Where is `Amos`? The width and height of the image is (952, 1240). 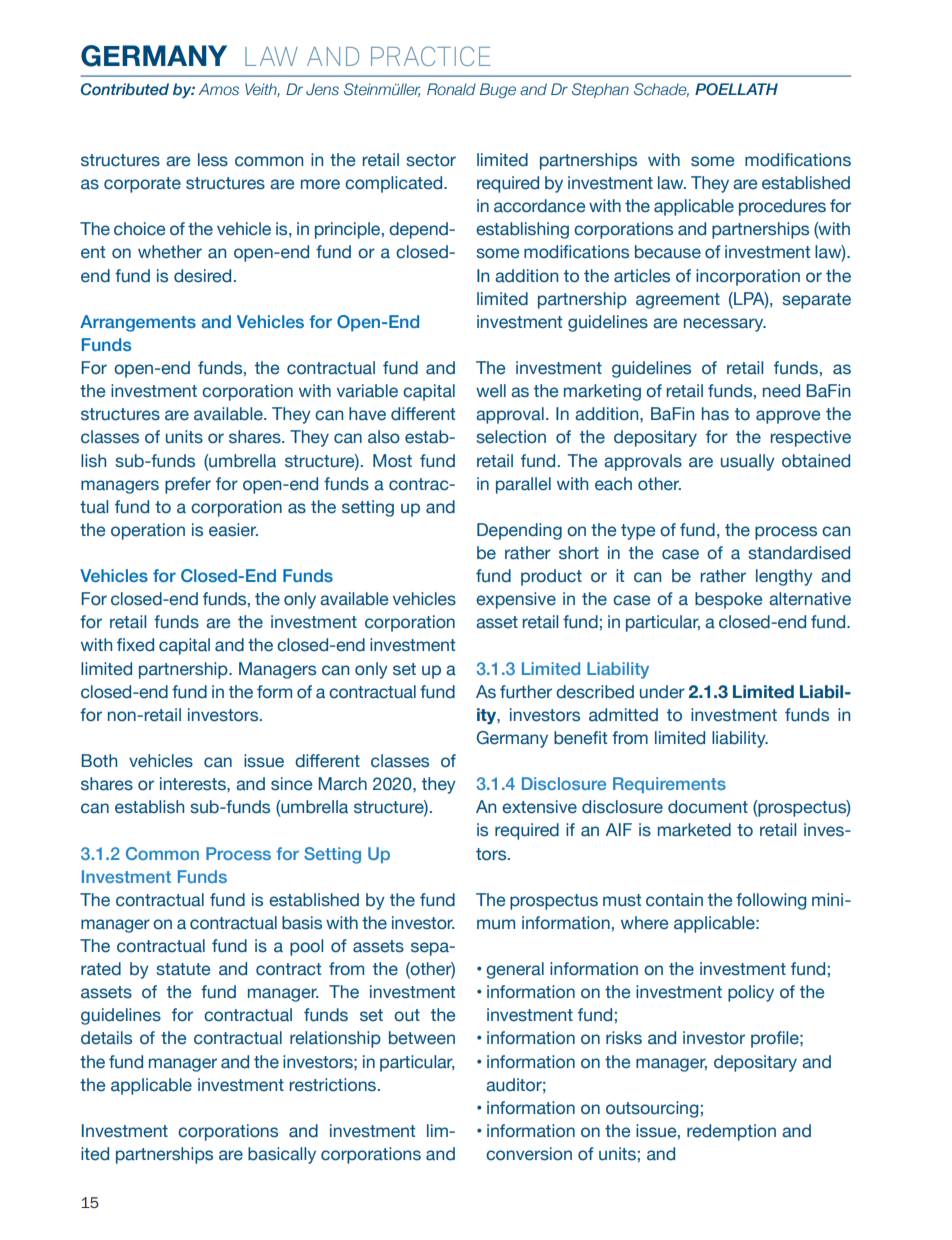
Amos is located at coordinates (219, 89).
